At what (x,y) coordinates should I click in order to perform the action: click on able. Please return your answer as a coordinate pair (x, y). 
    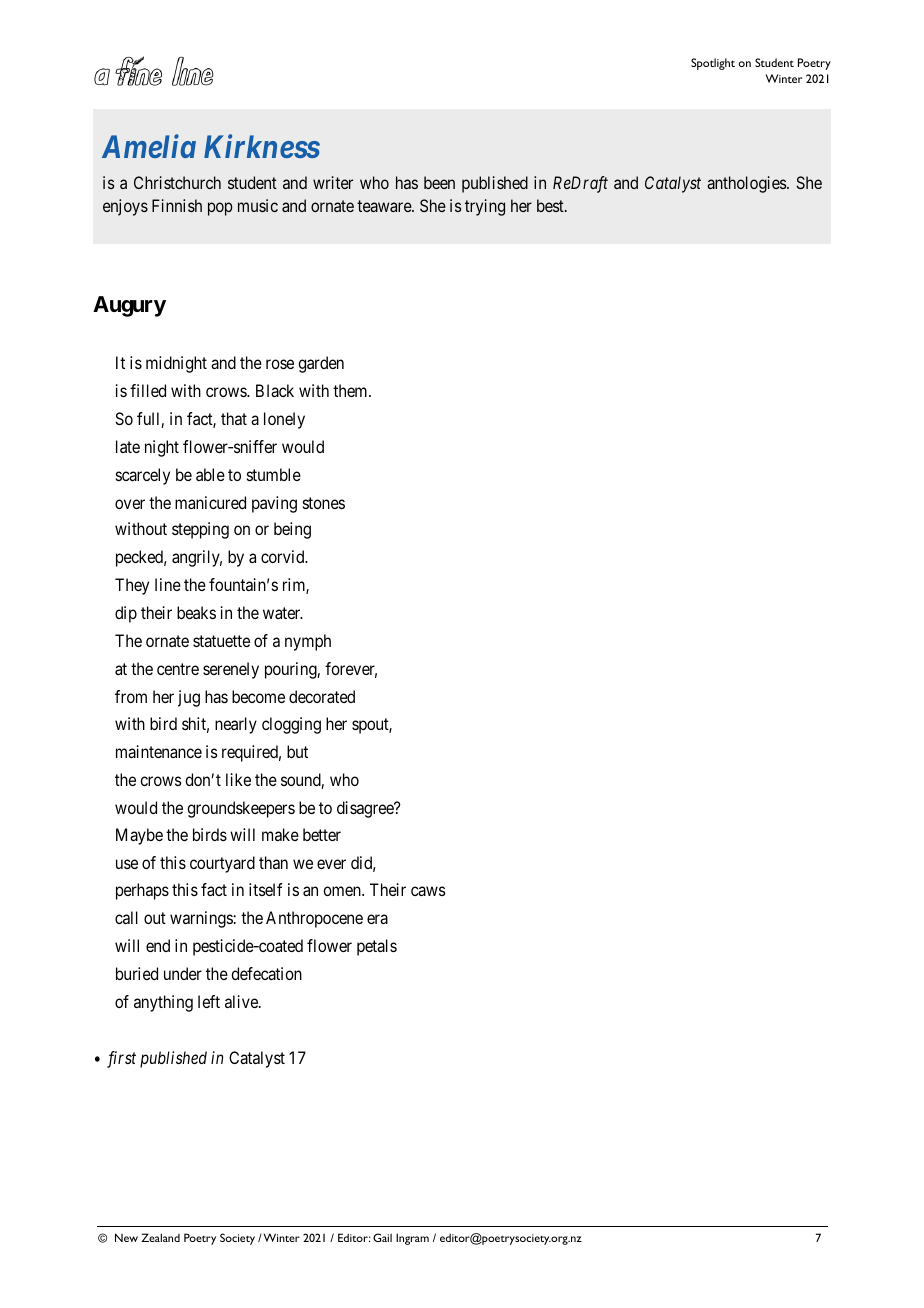
    Looking at the image, I should click on (210, 474).
